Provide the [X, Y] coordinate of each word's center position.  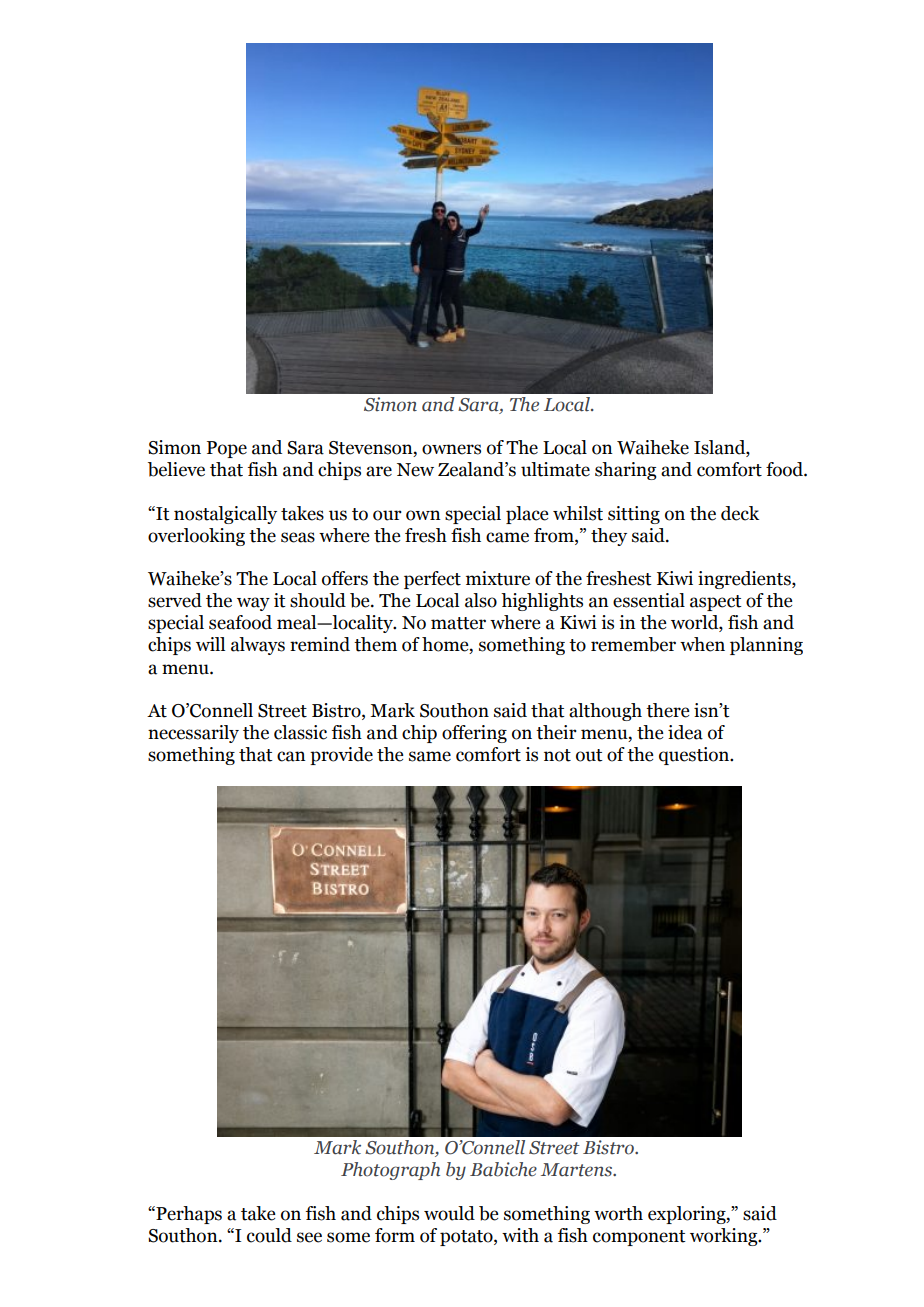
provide [341, 756]
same [430, 756]
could [269, 1235]
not [557, 755]
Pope [227, 449]
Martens [578, 1170]
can [291, 756]
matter [458, 623]
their [556, 732]
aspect [716, 603]
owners [451, 449]
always [258, 646]
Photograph [390, 1171]
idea [685, 732]
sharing [626, 471]
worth [618, 1213]
